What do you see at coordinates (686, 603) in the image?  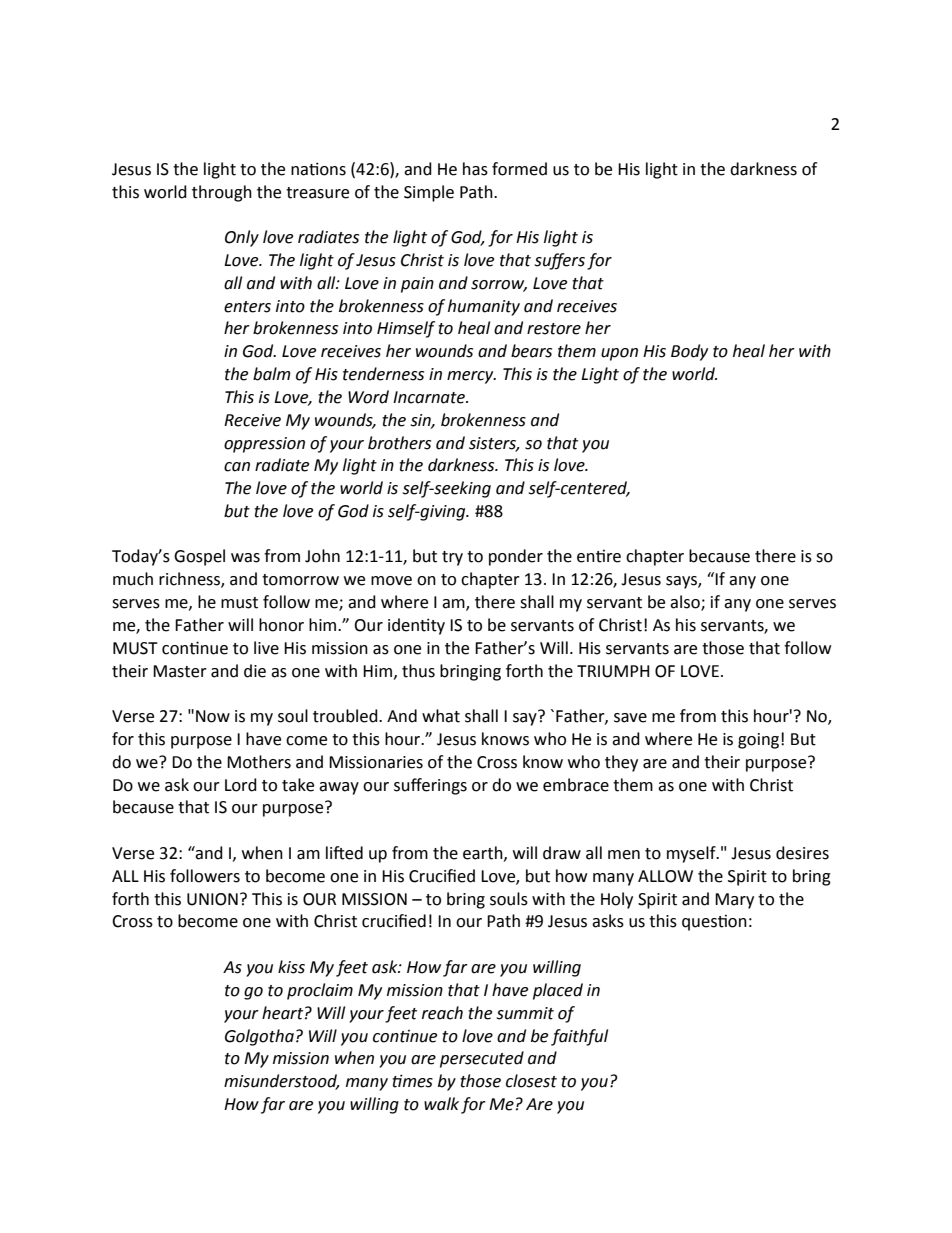 I see `also` at bounding box center [686, 603].
